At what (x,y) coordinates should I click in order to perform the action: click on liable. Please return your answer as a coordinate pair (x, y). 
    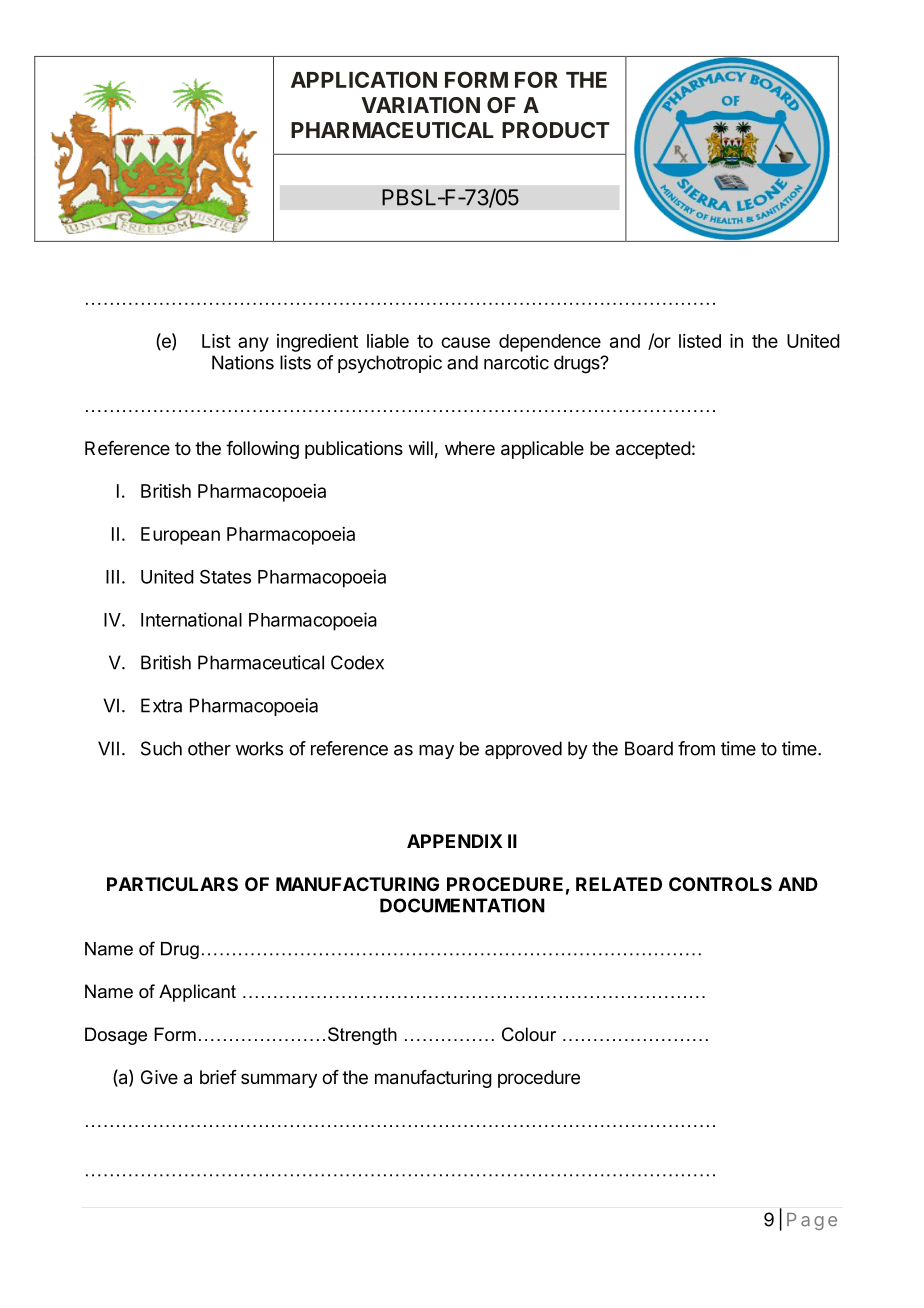
    Looking at the image, I should click on (388, 341).
